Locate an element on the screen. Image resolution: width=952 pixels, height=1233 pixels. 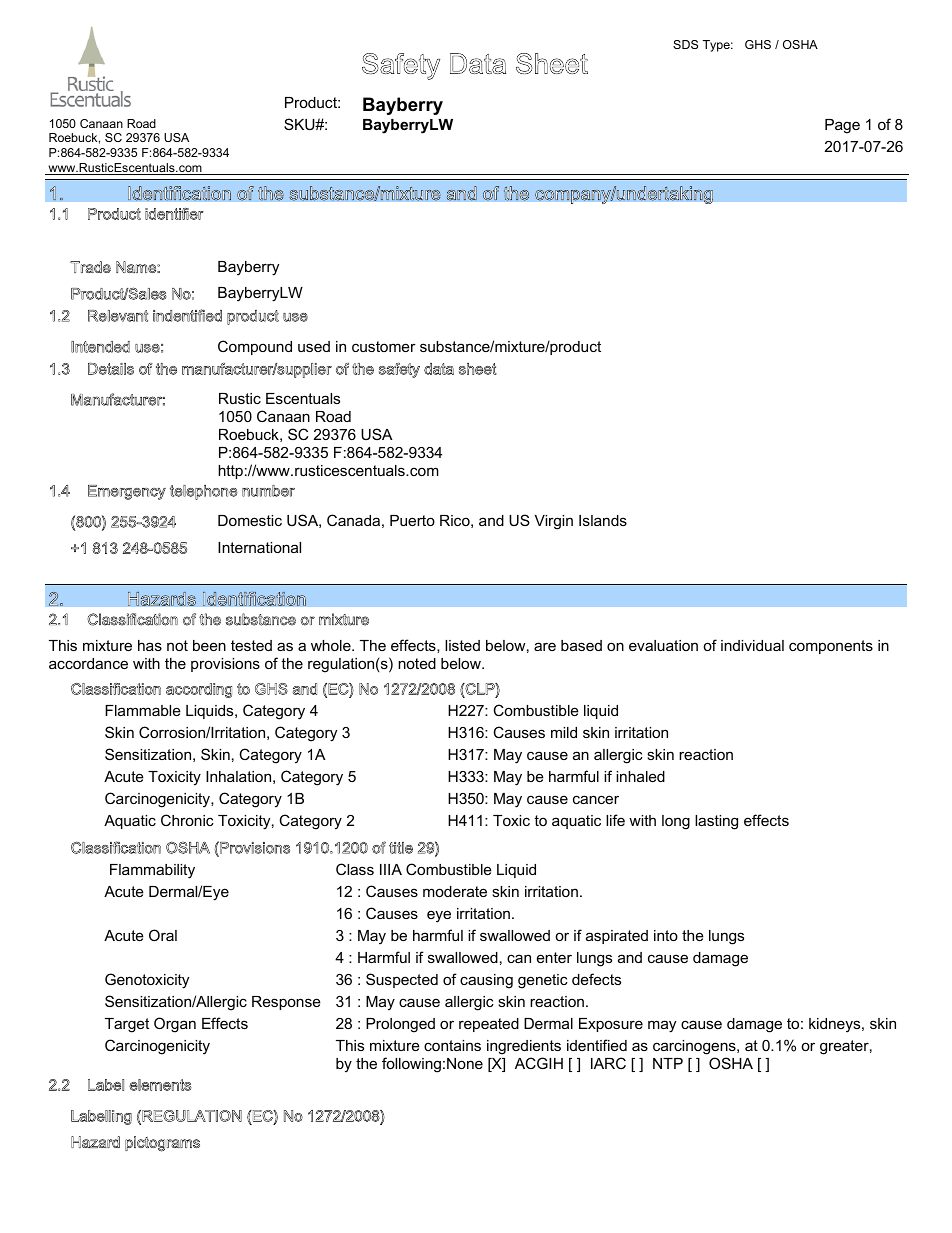
Organ is located at coordinates (175, 1025).
